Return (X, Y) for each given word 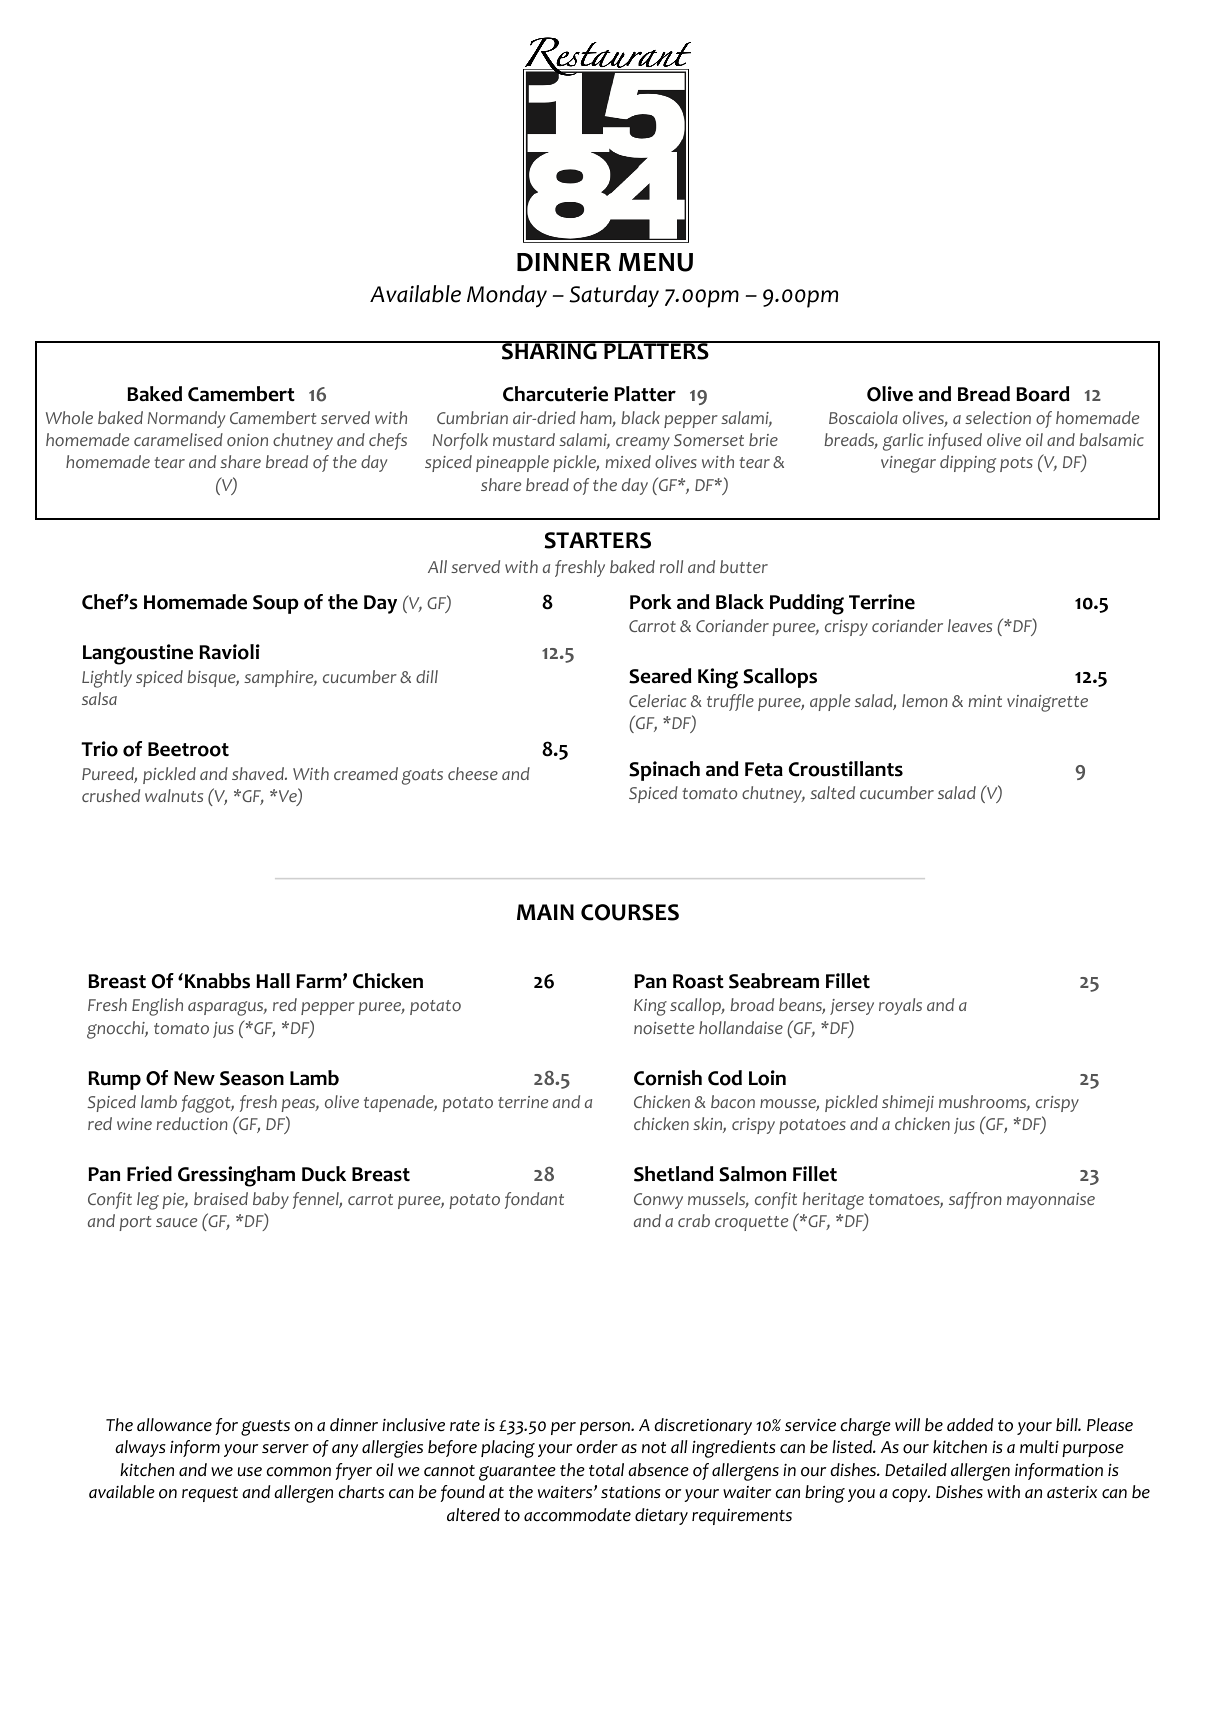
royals (900, 1006)
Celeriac (657, 700)
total (606, 1470)
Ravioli (229, 652)
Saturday (614, 296)
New (194, 1078)
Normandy (186, 419)
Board (1043, 394)
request (210, 1494)
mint (985, 701)
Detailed (916, 1470)
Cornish (668, 1078)
